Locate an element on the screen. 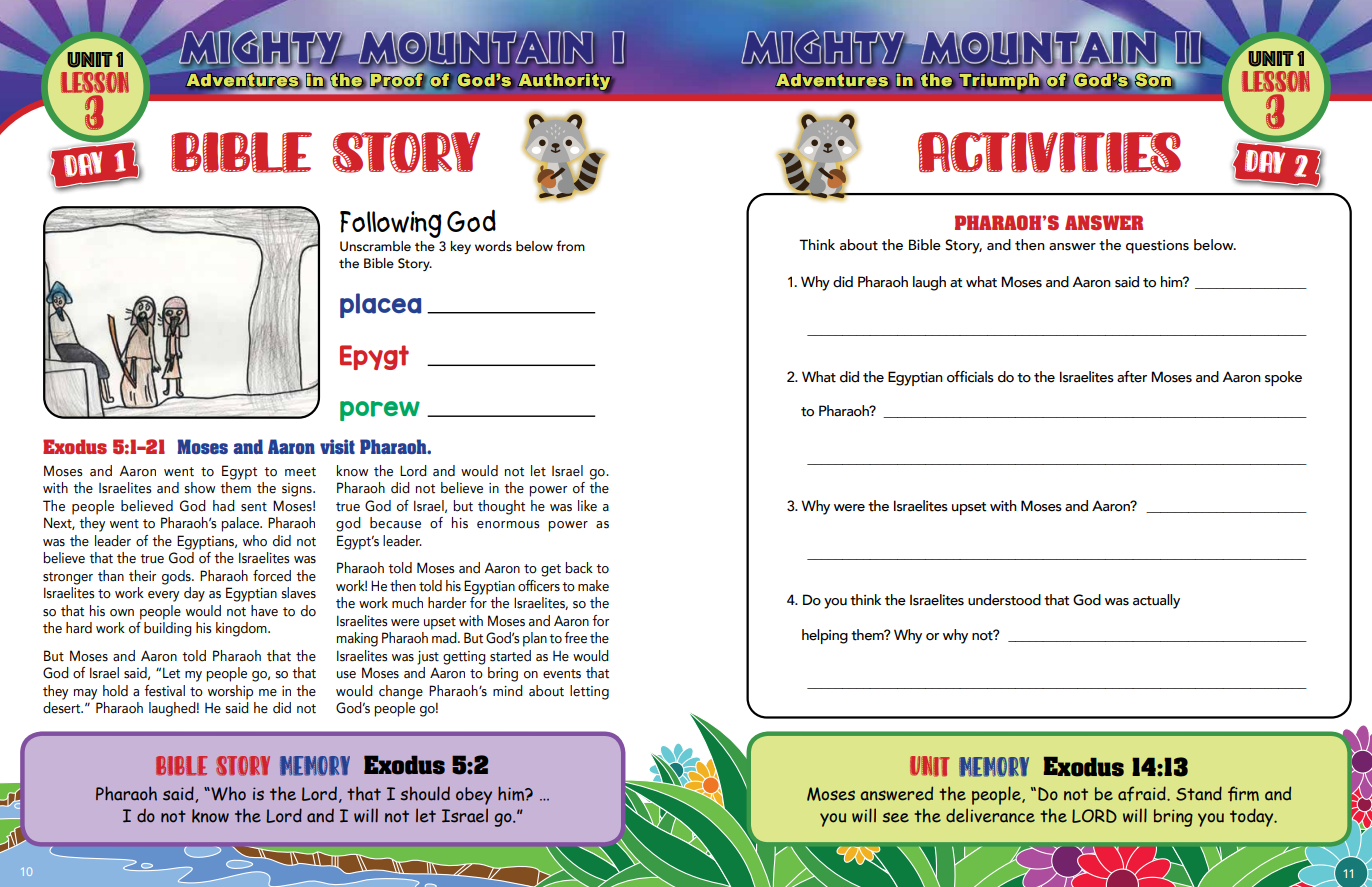  spoke is located at coordinates (1283, 378).
